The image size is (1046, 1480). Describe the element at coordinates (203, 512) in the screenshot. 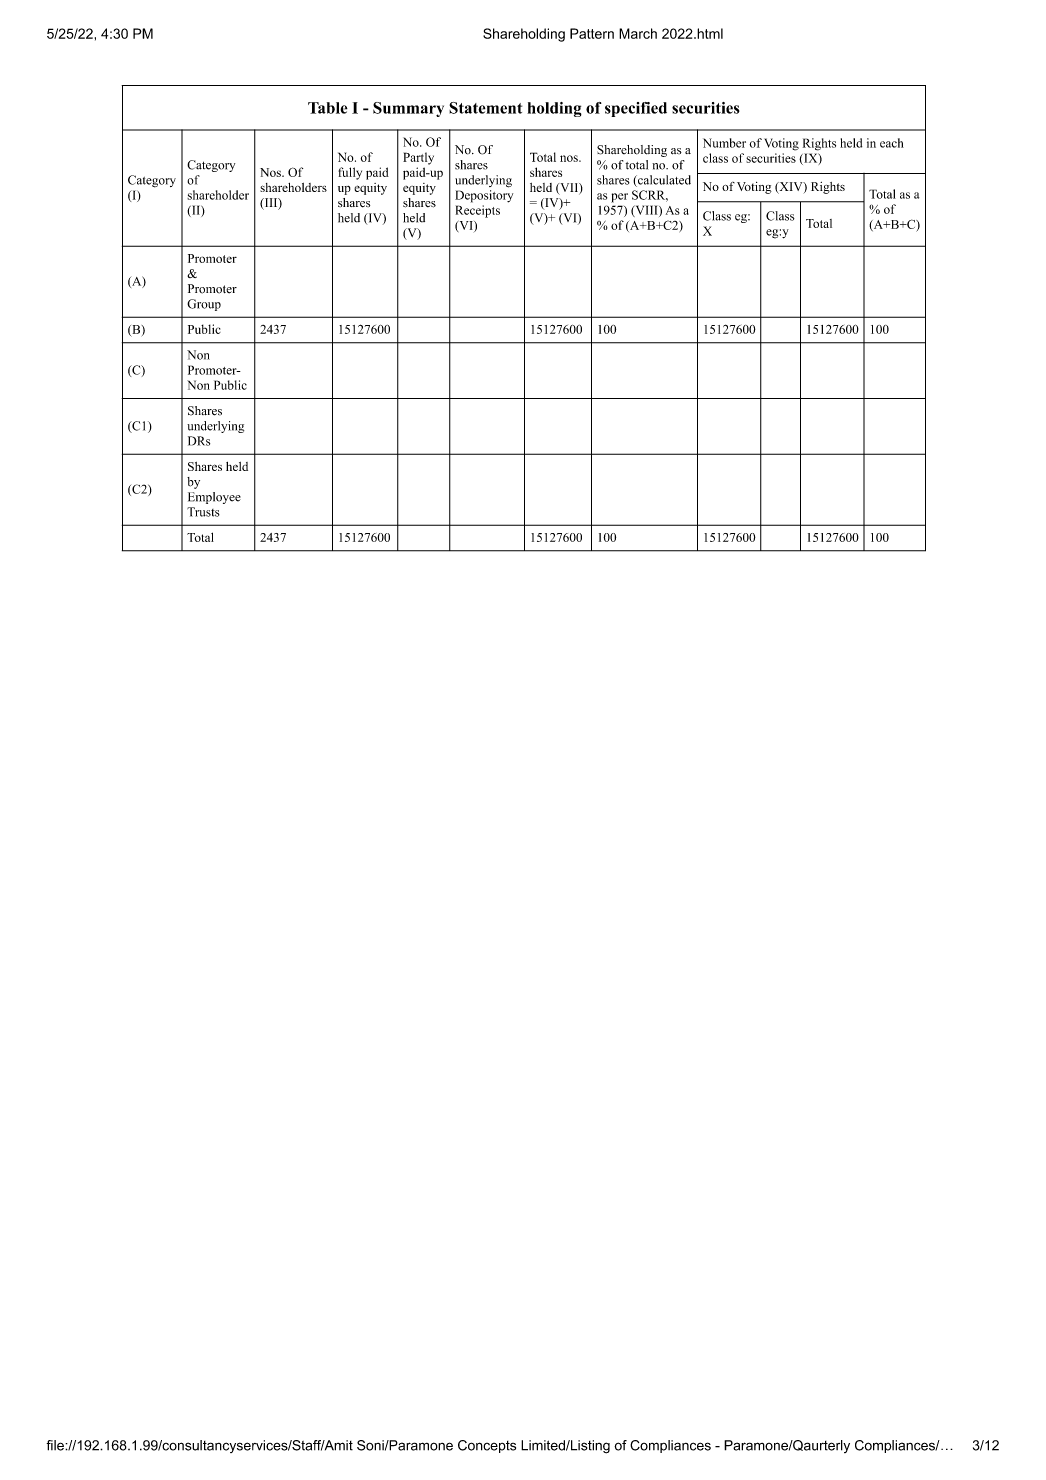

I see `Trusts` at that location.
